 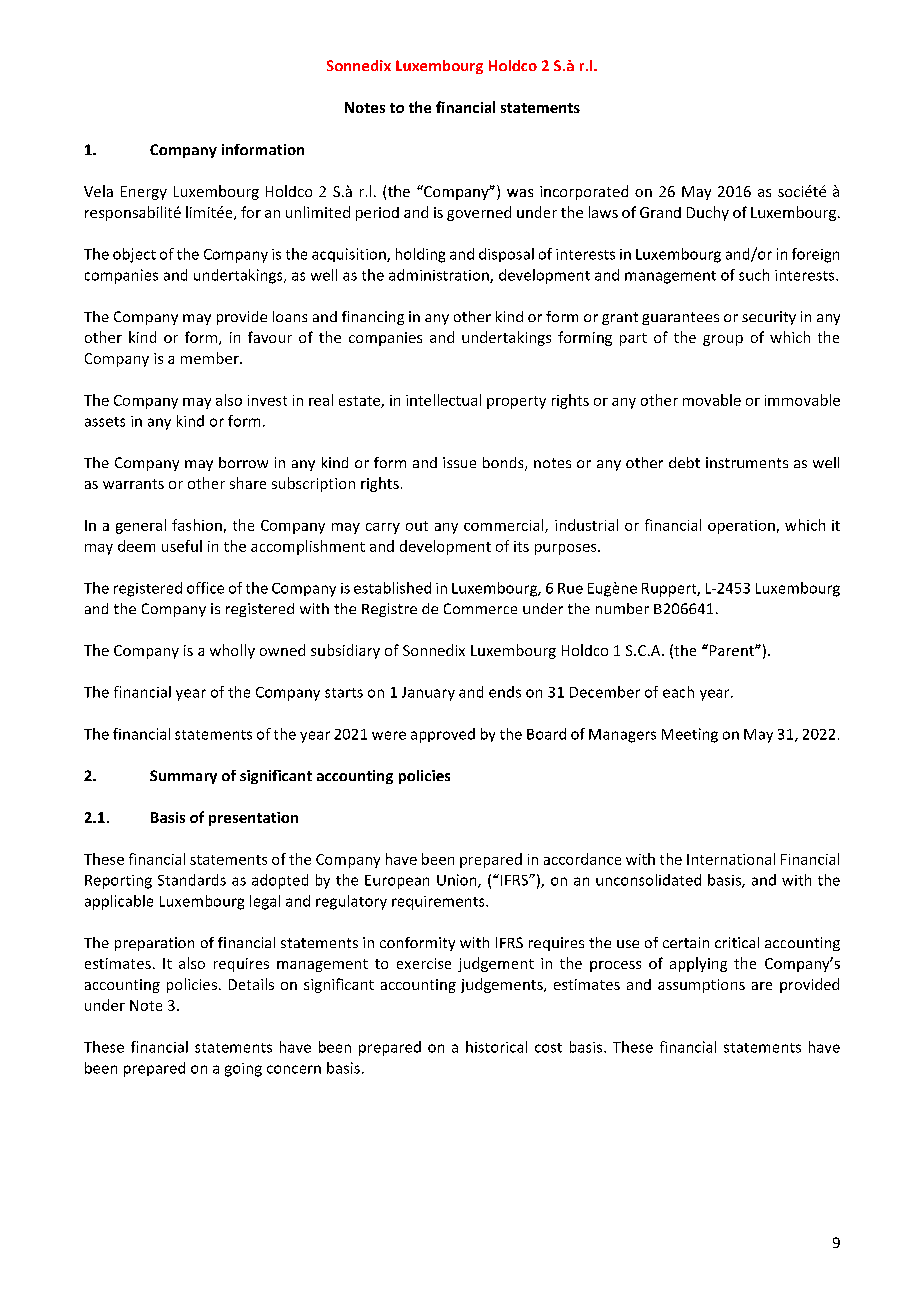 What do you see at coordinates (480, 608) in the document?
I see `Commerce` at bounding box center [480, 608].
